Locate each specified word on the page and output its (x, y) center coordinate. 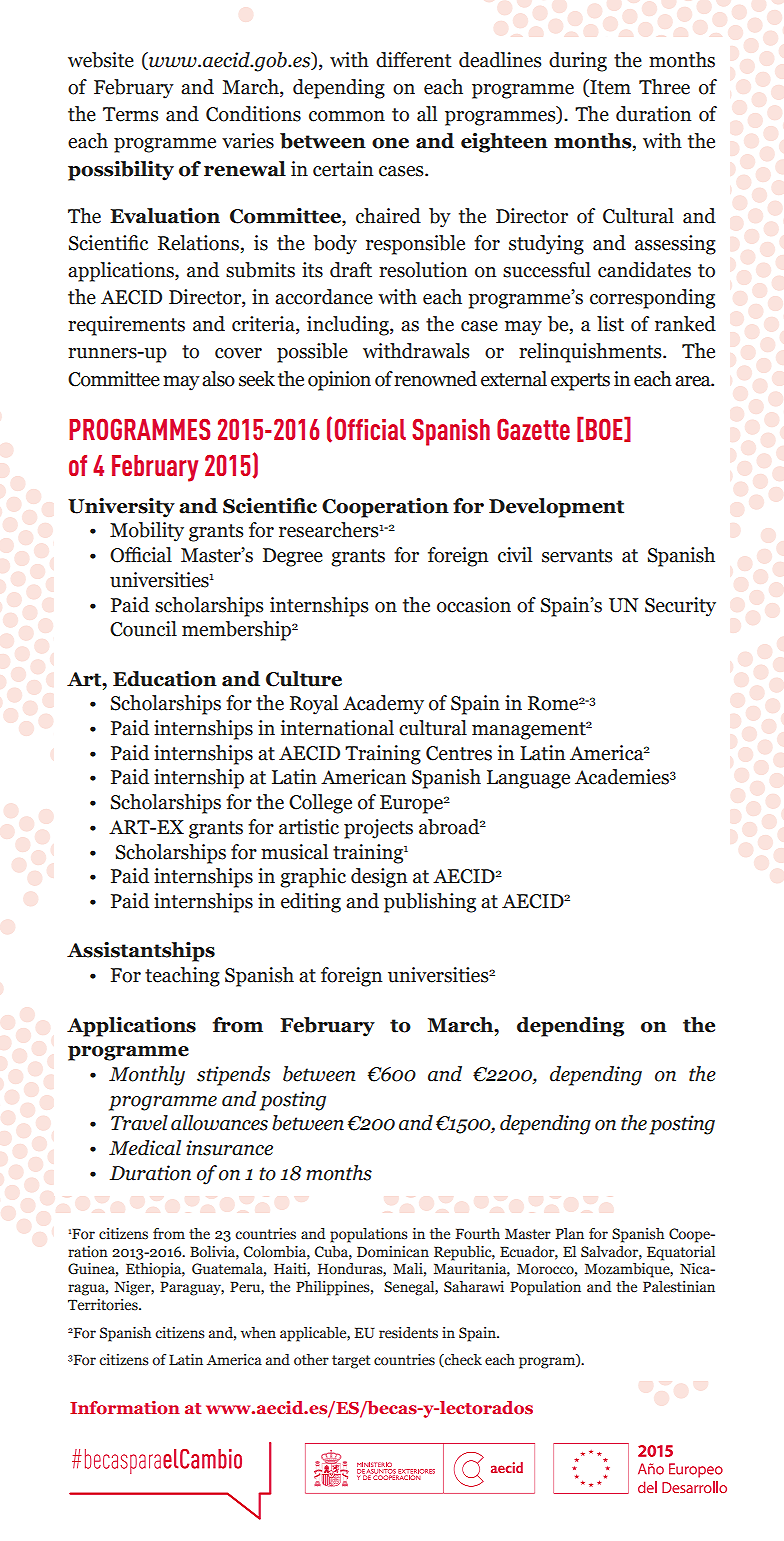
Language (528, 779)
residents (408, 1333)
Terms (130, 114)
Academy (383, 705)
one (390, 143)
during (578, 62)
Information (125, 1407)
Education (165, 679)
